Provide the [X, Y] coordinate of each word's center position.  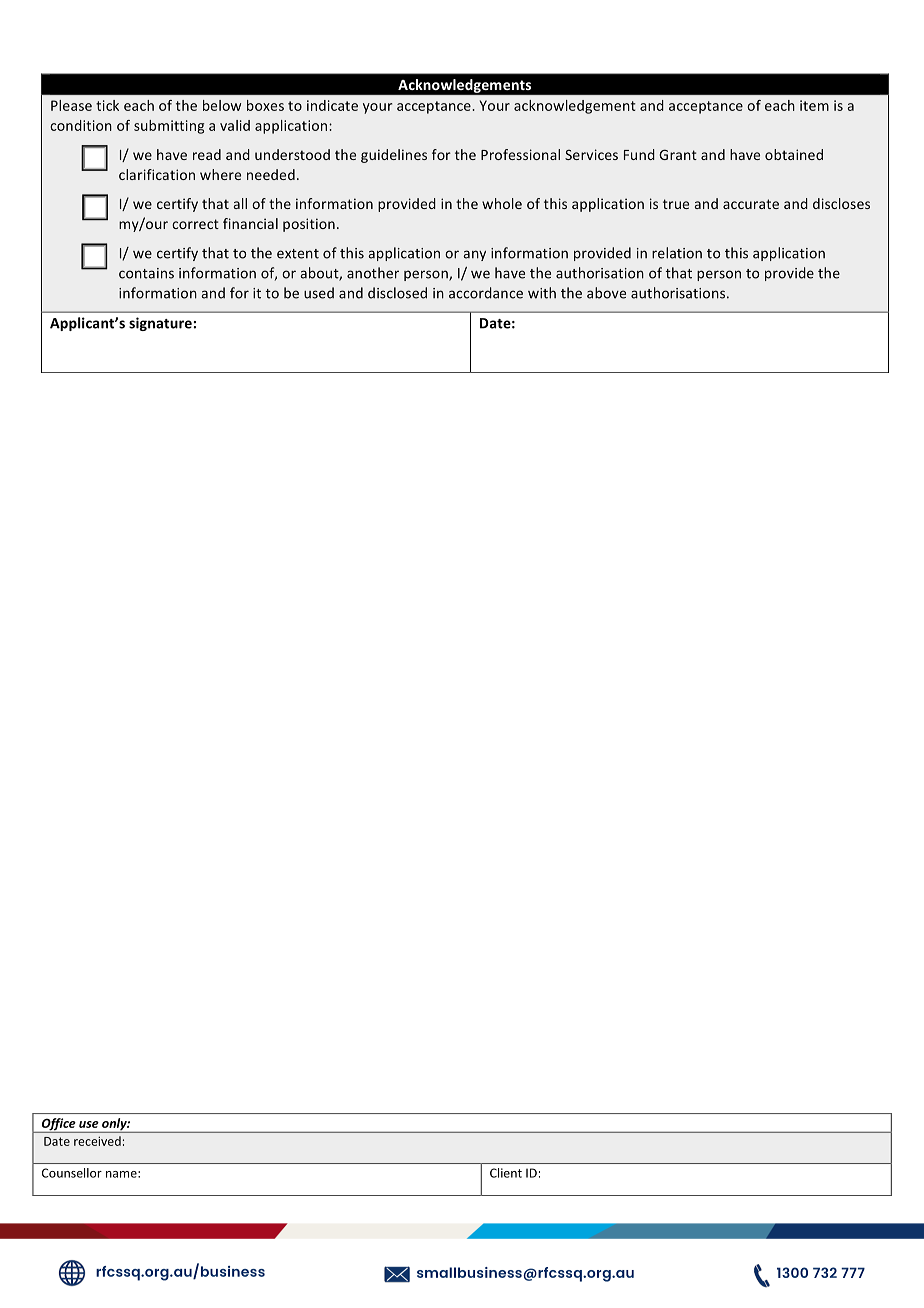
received [97, 1141]
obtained [794, 154]
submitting [169, 127]
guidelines [394, 156]
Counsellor [72, 1173]
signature [161, 324]
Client [506, 1173]
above [606, 293]
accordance [486, 293]
